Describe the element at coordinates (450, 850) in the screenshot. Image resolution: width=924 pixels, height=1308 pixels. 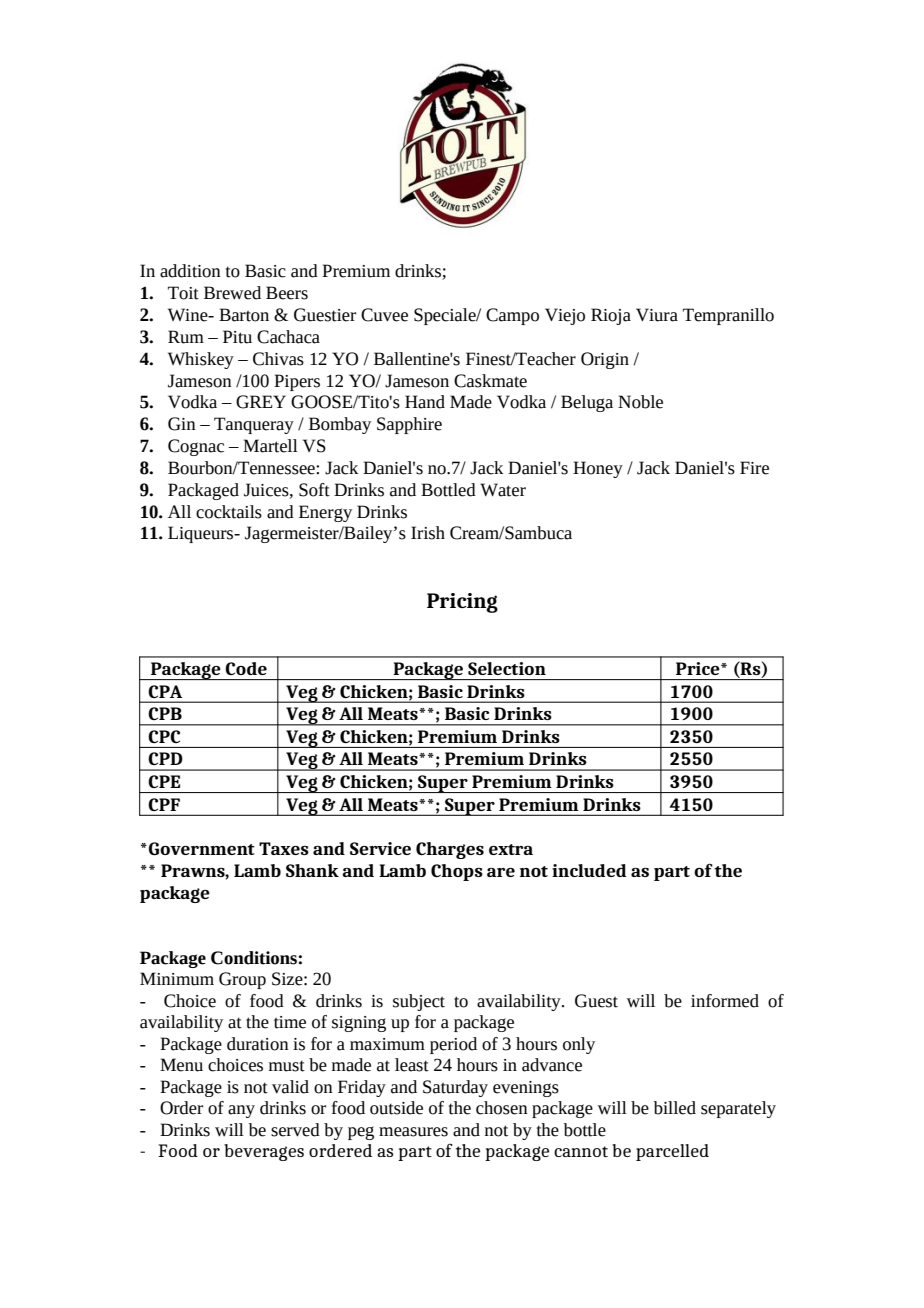
I see `Charges` at that location.
